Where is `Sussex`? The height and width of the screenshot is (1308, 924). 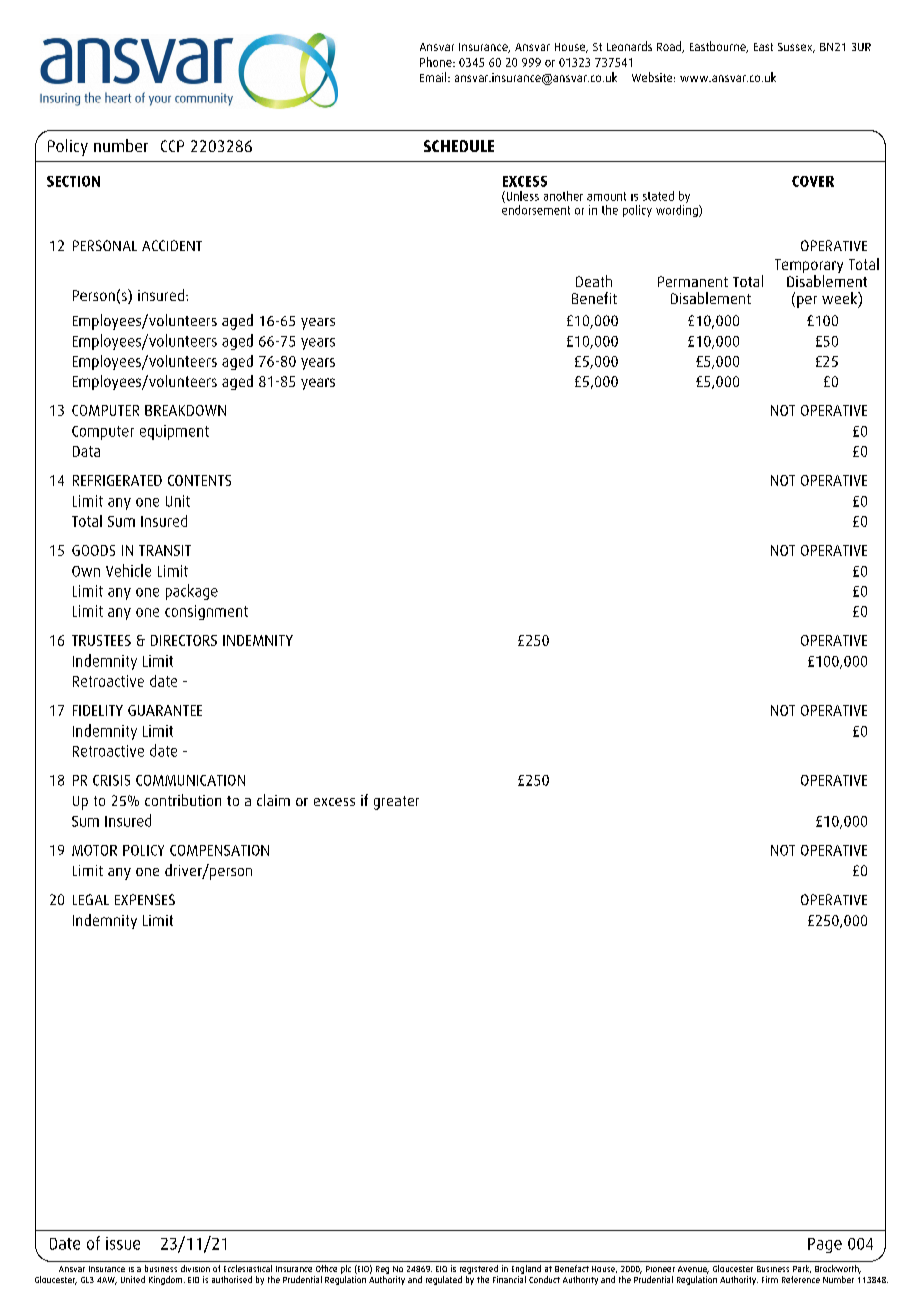
Sussex is located at coordinates (796, 48).
